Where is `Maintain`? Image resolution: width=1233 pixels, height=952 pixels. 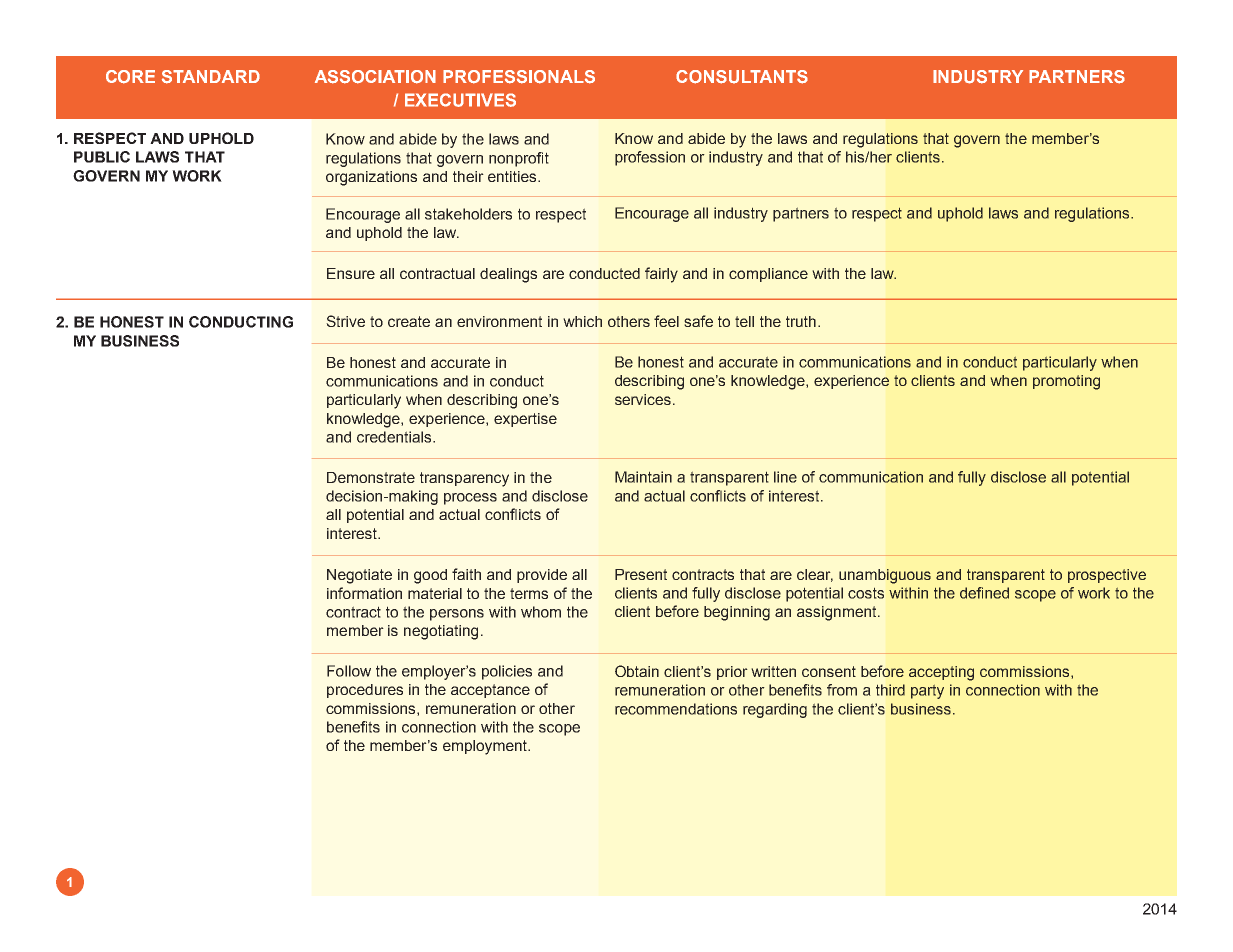 Maintain is located at coordinates (643, 477).
